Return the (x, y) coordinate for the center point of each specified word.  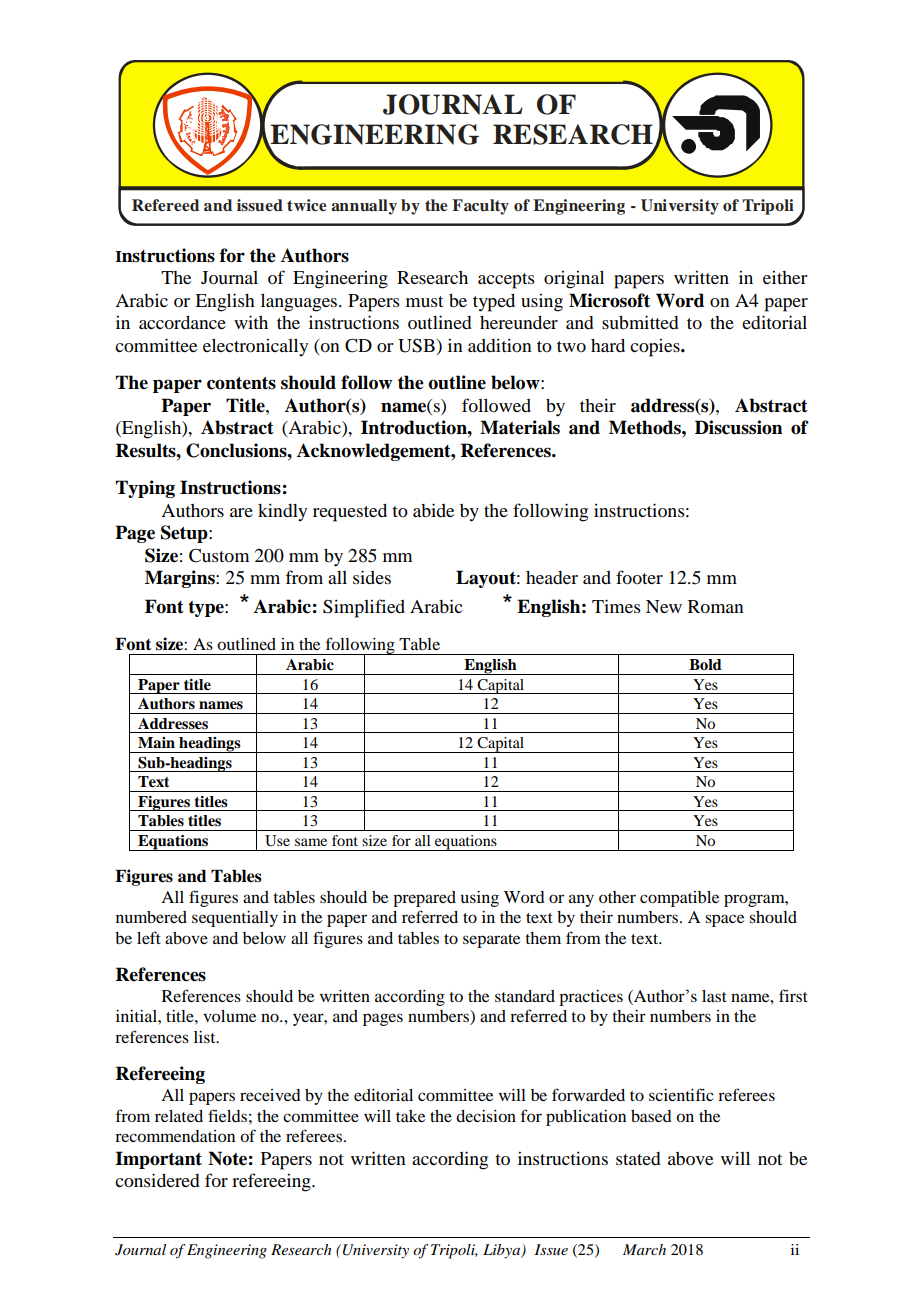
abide (433, 510)
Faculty (480, 207)
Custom (219, 556)
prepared (424, 899)
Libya (503, 1251)
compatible (679, 899)
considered (157, 1180)
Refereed (165, 205)
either (785, 277)
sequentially (235, 919)
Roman (716, 606)
